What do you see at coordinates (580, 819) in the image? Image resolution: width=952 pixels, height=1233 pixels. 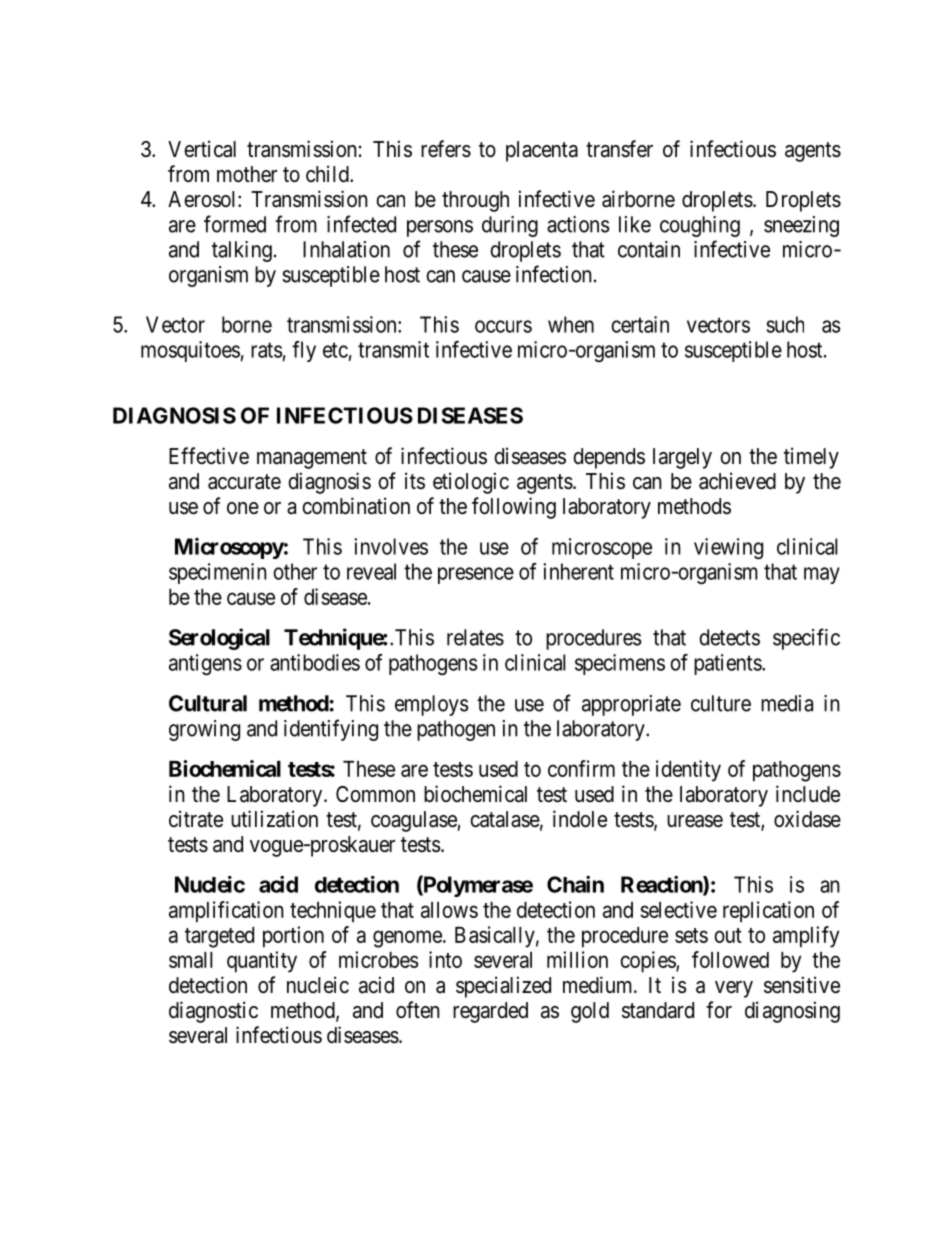 I see `indole` at bounding box center [580, 819].
